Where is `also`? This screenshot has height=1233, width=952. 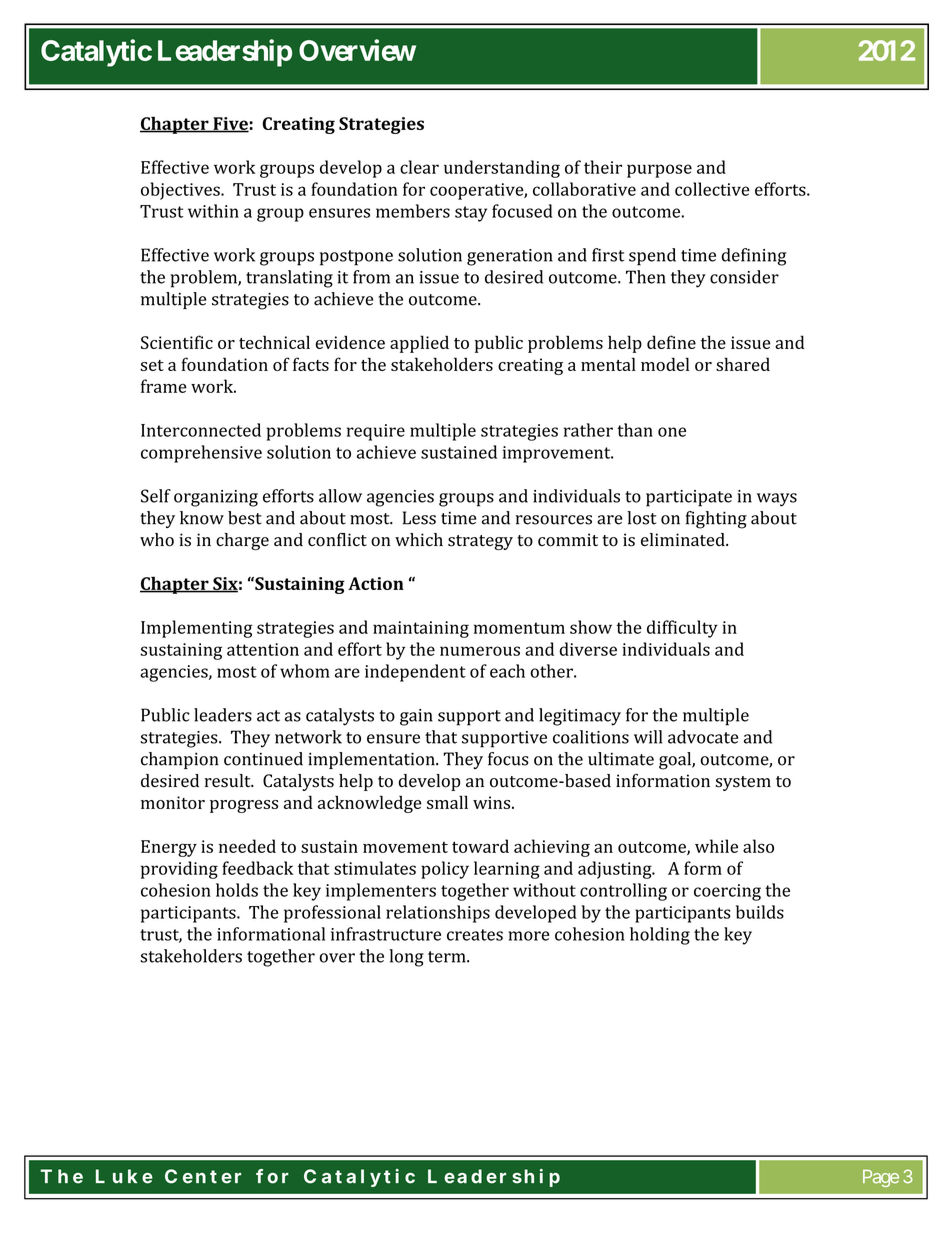
also is located at coordinates (758, 846).
